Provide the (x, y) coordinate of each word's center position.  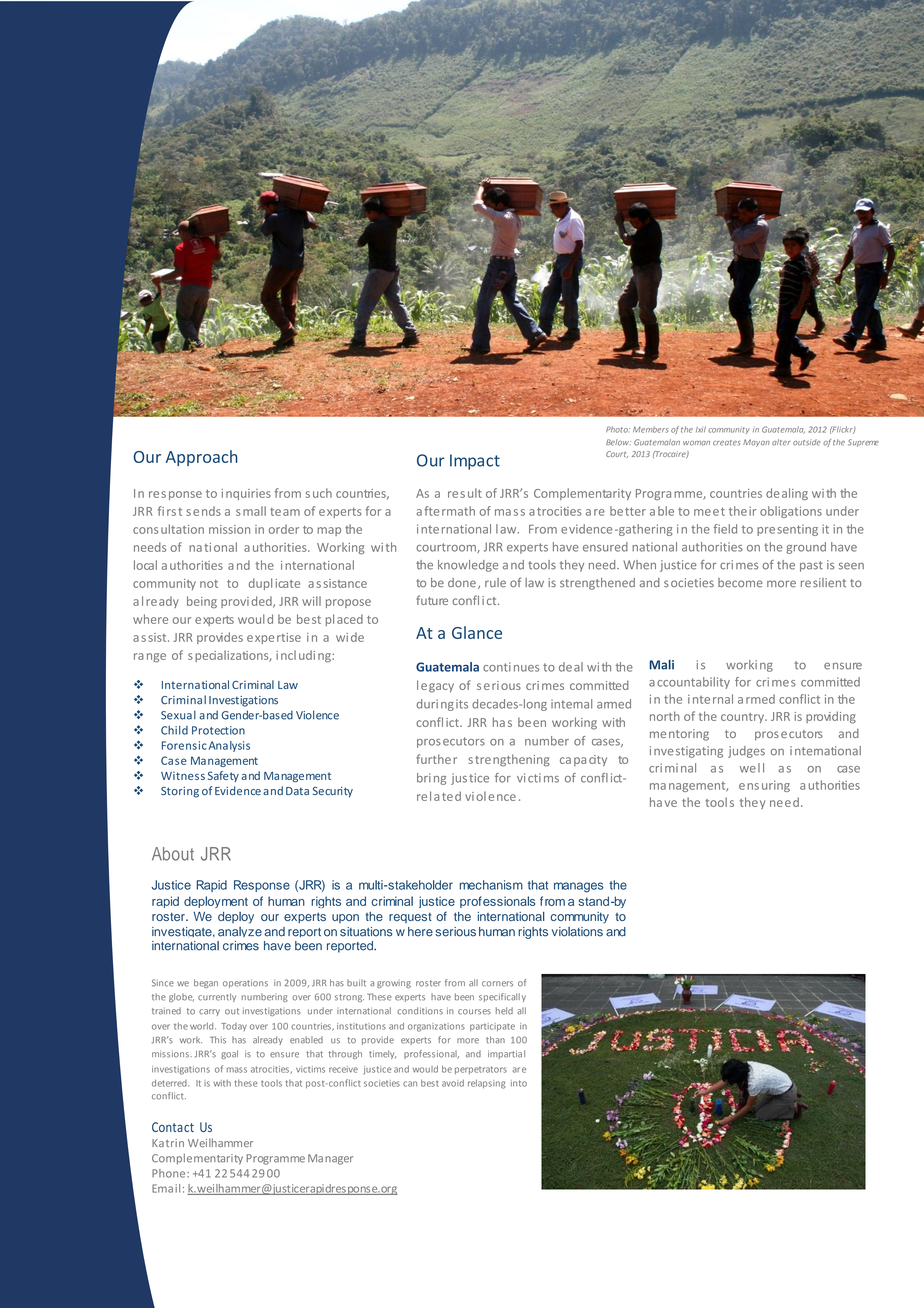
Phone (170, 1173)
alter (781, 442)
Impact (475, 462)
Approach (201, 458)
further (436, 759)
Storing (180, 792)
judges (746, 752)
